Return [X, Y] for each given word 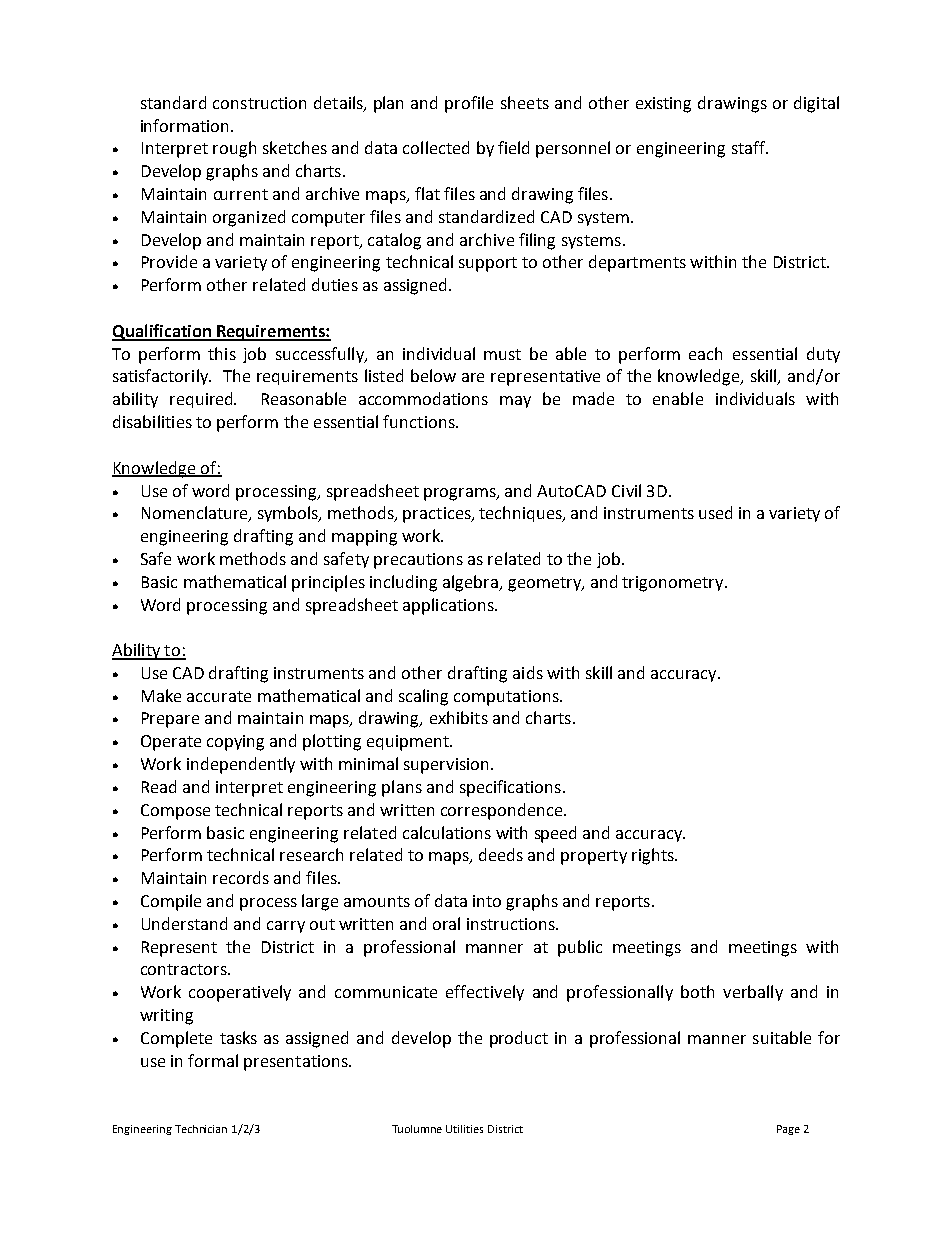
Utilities [464, 1129]
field [513, 147]
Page [788, 1130]
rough [234, 149]
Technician [201, 1129]
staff [749, 147]
